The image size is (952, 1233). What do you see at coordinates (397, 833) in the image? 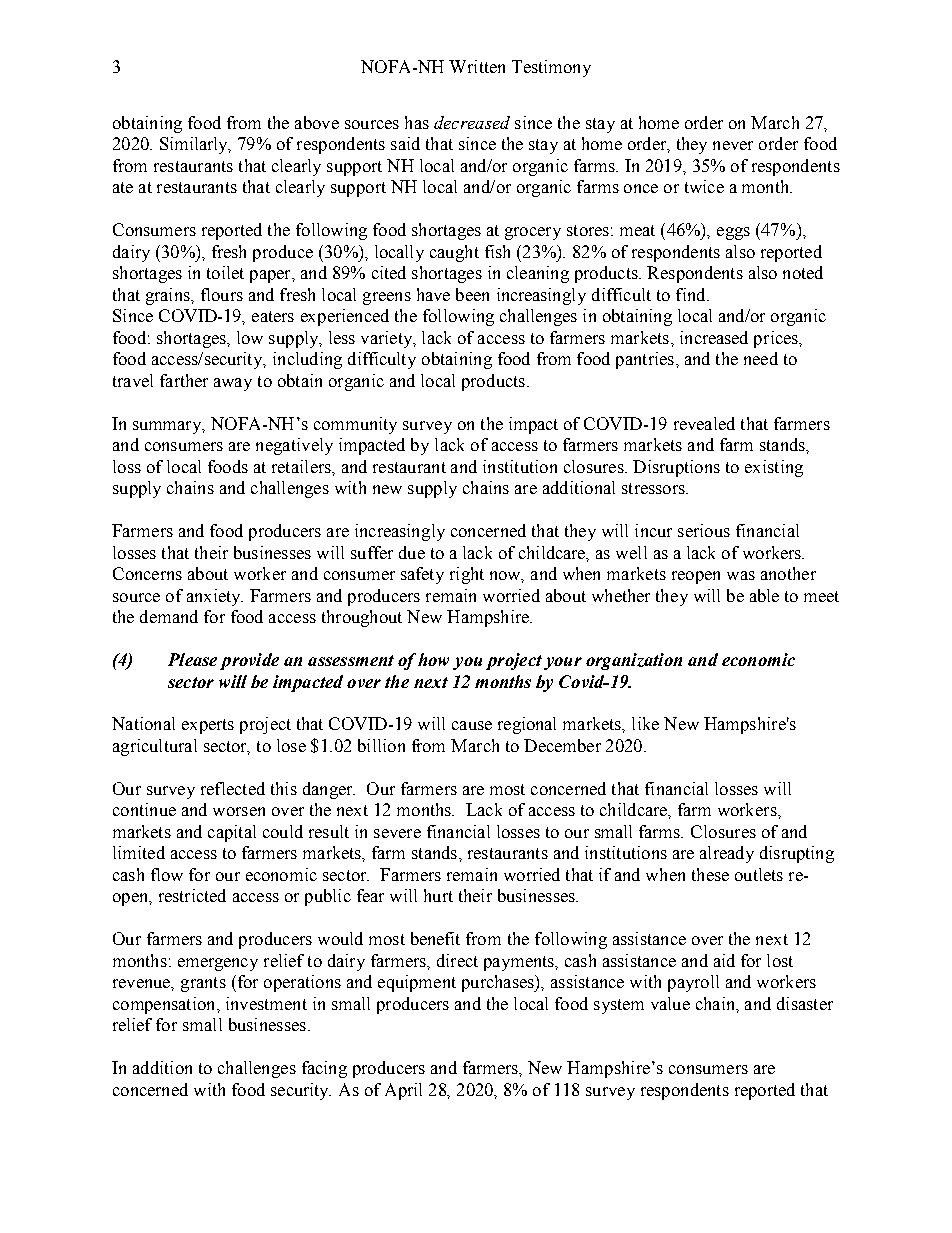
I see `severe` at bounding box center [397, 833].
